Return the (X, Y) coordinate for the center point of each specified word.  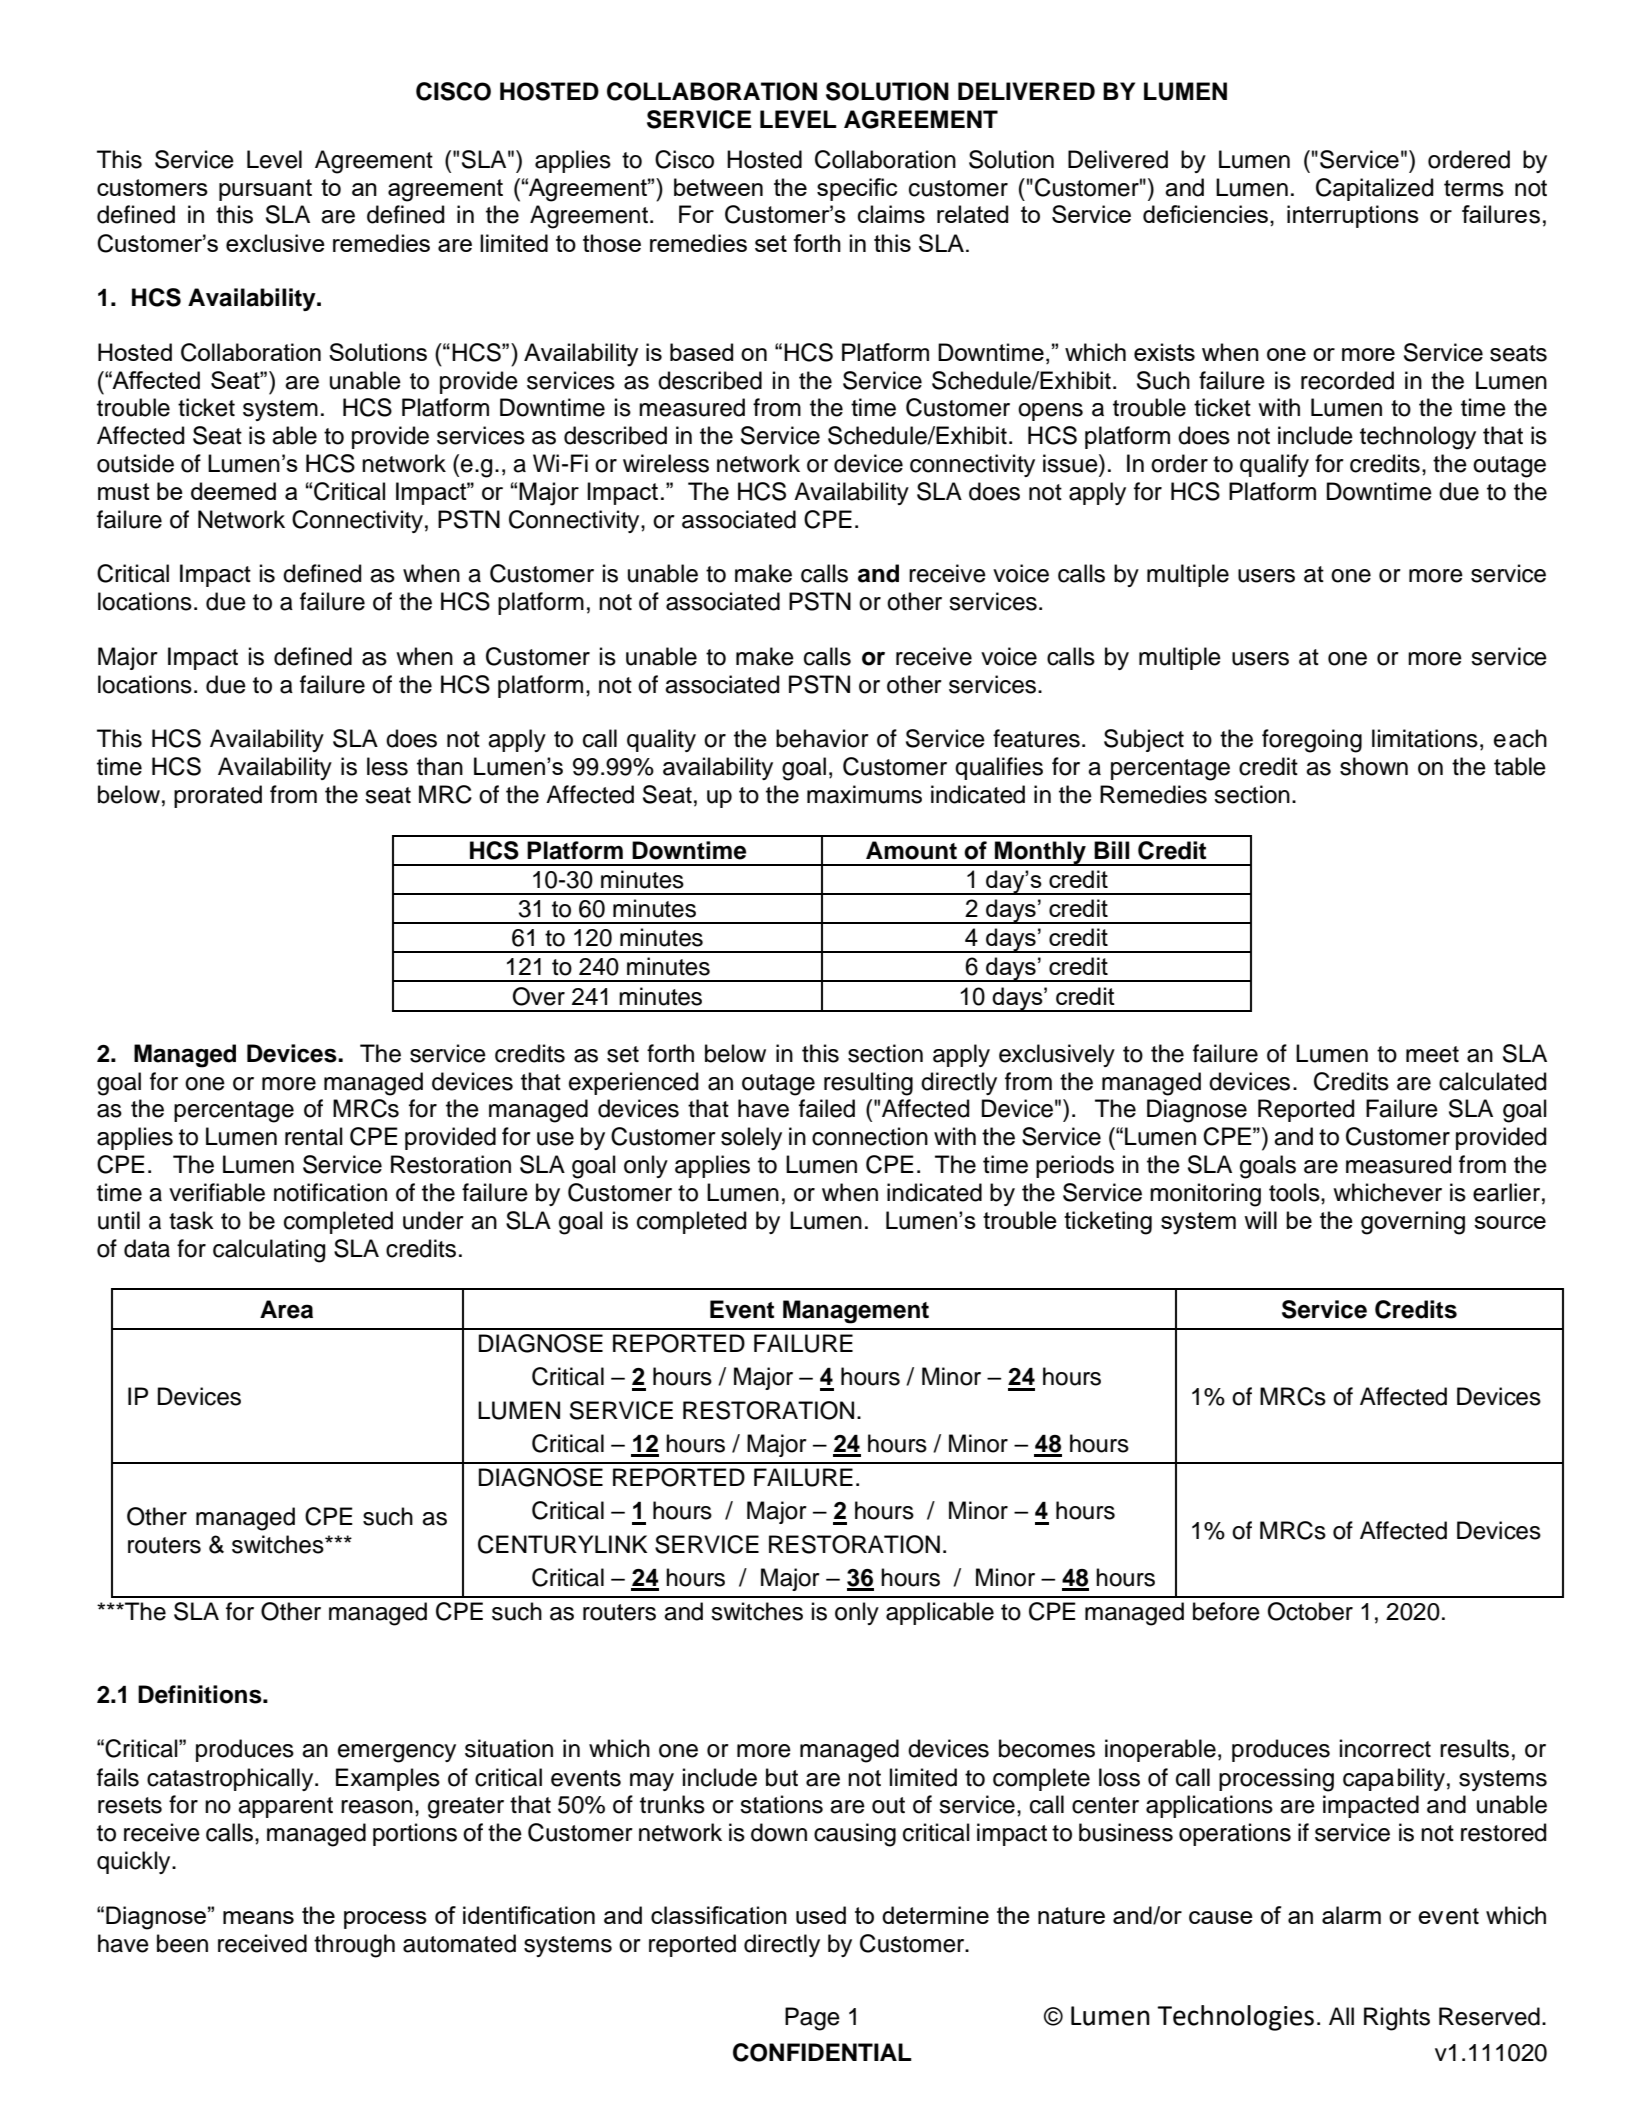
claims (891, 214)
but (782, 1777)
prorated (218, 796)
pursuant (265, 190)
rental (314, 1136)
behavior (822, 738)
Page (812, 2019)
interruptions (1353, 216)
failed (827, 1108)
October (1310, 1611)
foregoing (1312, 741)
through (354, 1946)
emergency (397, 1753)
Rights (1397, 2019)
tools (1295, 1192)
